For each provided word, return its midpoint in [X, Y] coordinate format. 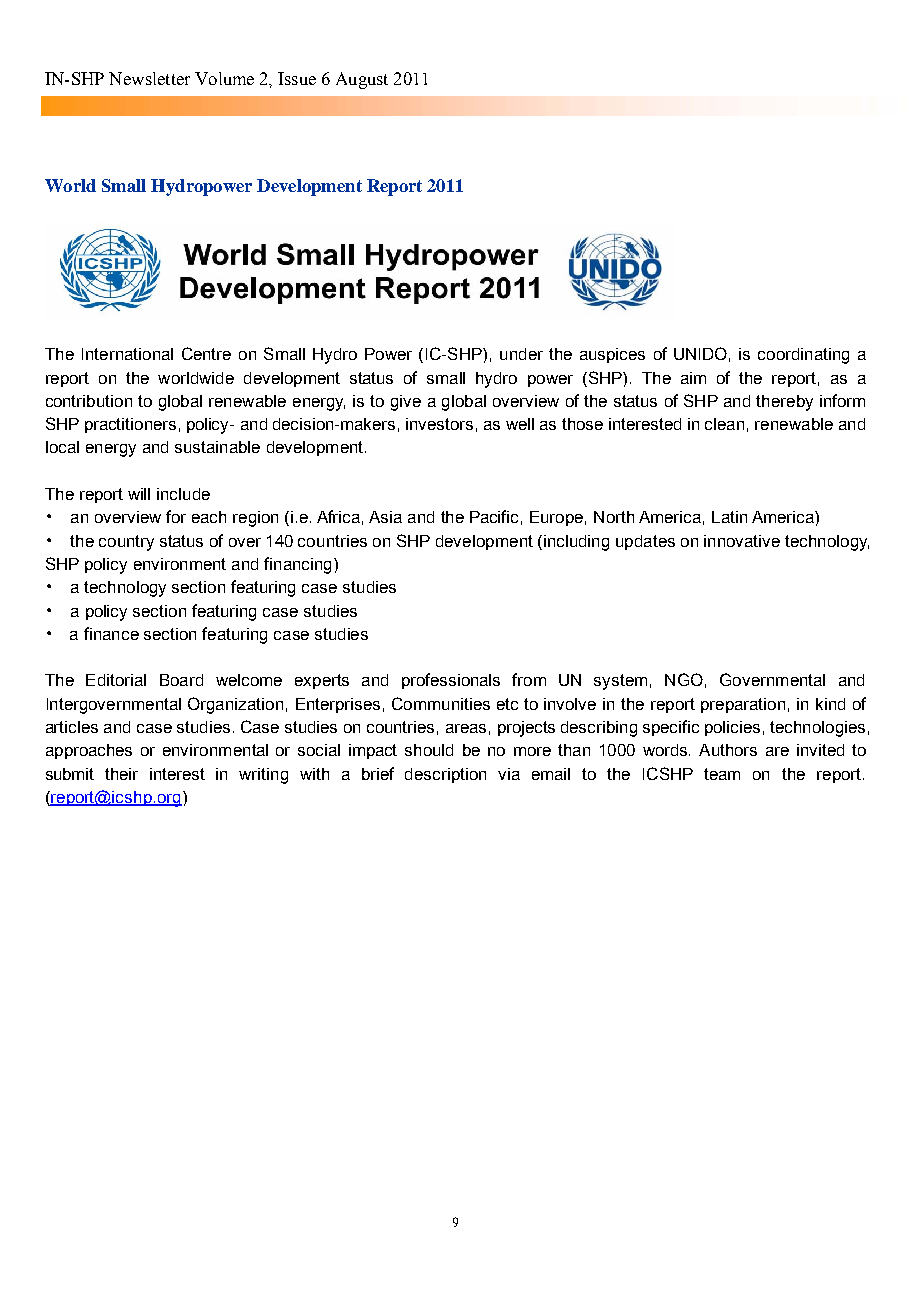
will [139, 494]
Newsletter [149, 78]
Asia [385, 517]
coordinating [803, 356]
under [521, 354]
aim [693, 378]
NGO [684, 679]
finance [111, 633]
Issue [297, 78]
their [121, 774]
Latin [729, 517]
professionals [451, 681]
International [127, 354]
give [406, 403]
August [362, 80]
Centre [206, 353]
